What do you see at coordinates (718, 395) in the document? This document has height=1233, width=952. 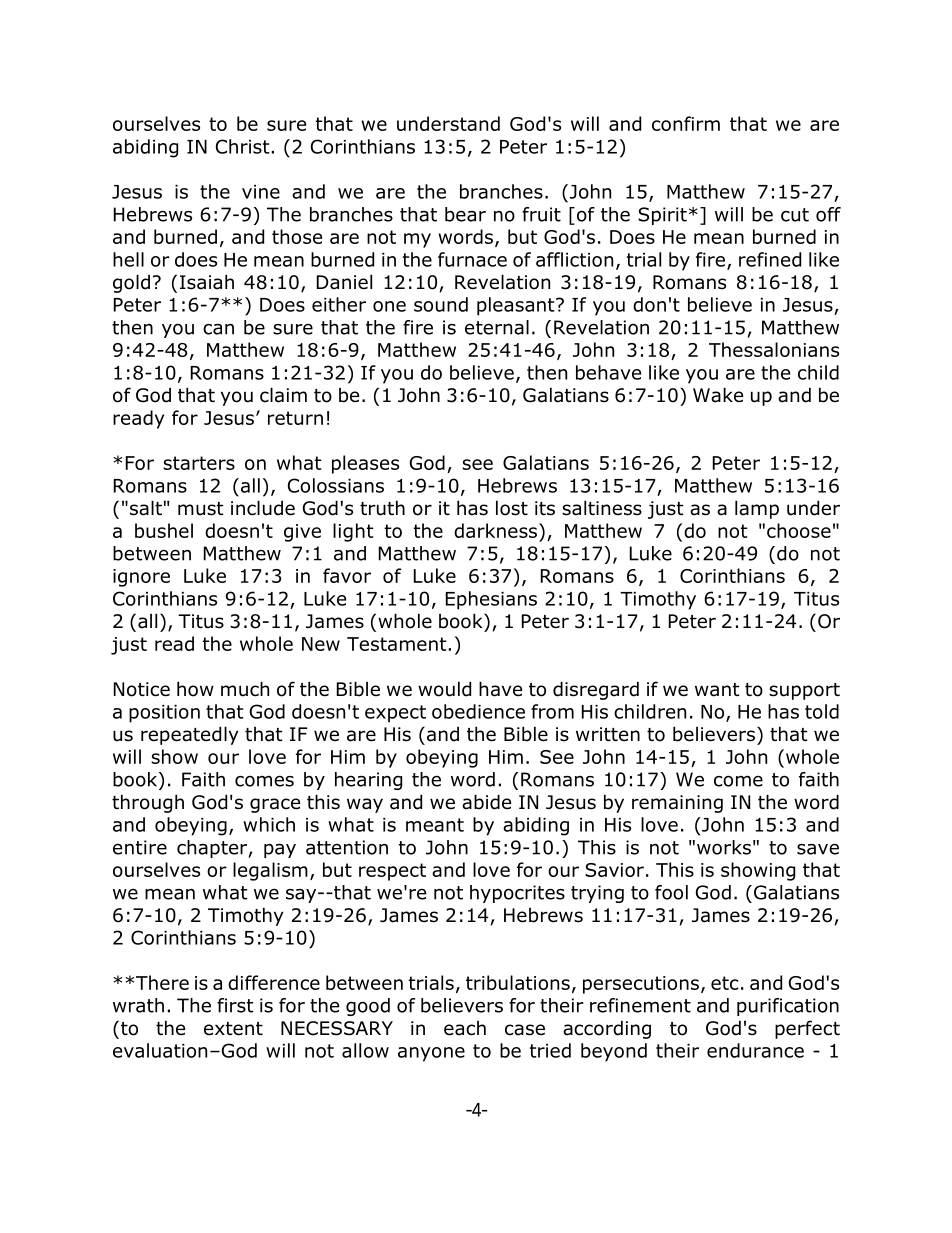 I see `Wake` at bounding box center [718, 395].
